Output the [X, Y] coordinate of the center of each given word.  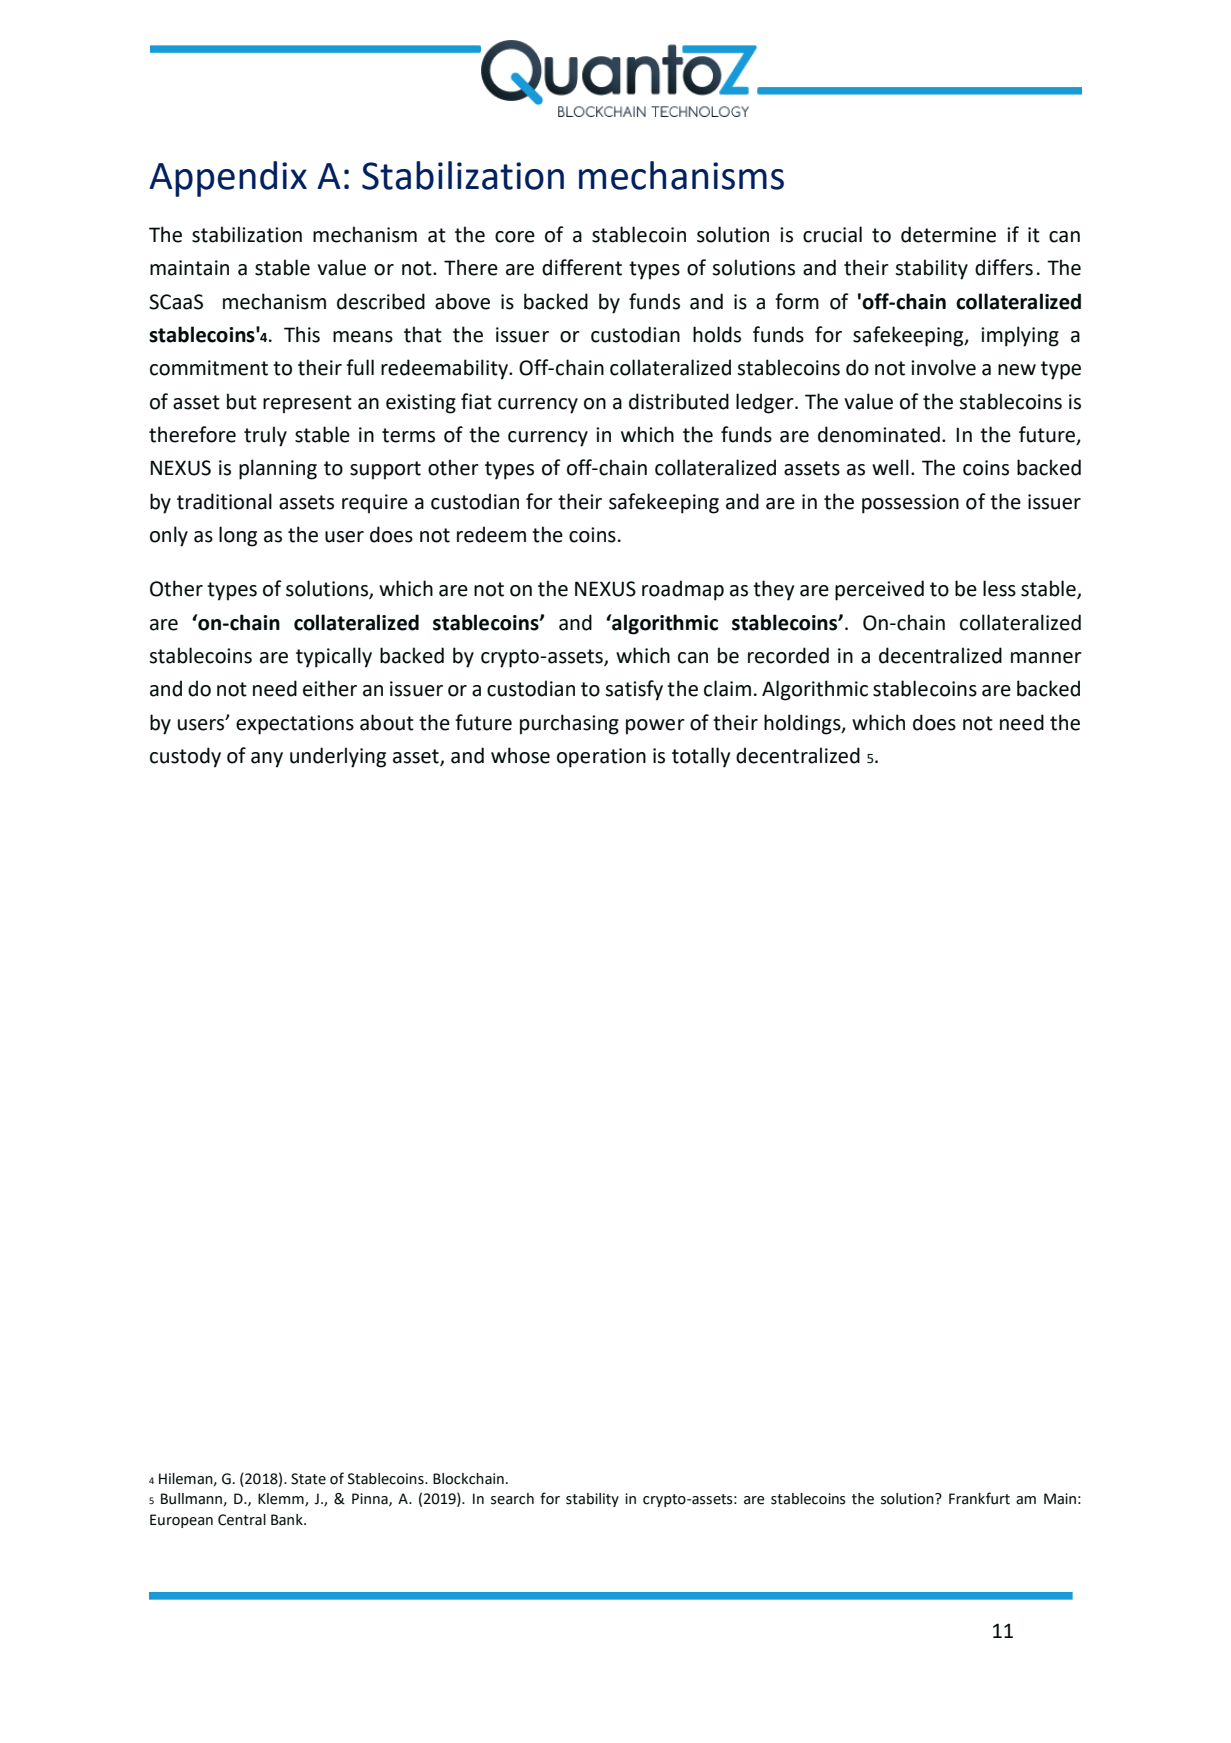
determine [948, 234]
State [308, 1479]
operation [601, 758]
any [267, 760]
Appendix [228, 179]
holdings [803, 724]
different [582, 267]
